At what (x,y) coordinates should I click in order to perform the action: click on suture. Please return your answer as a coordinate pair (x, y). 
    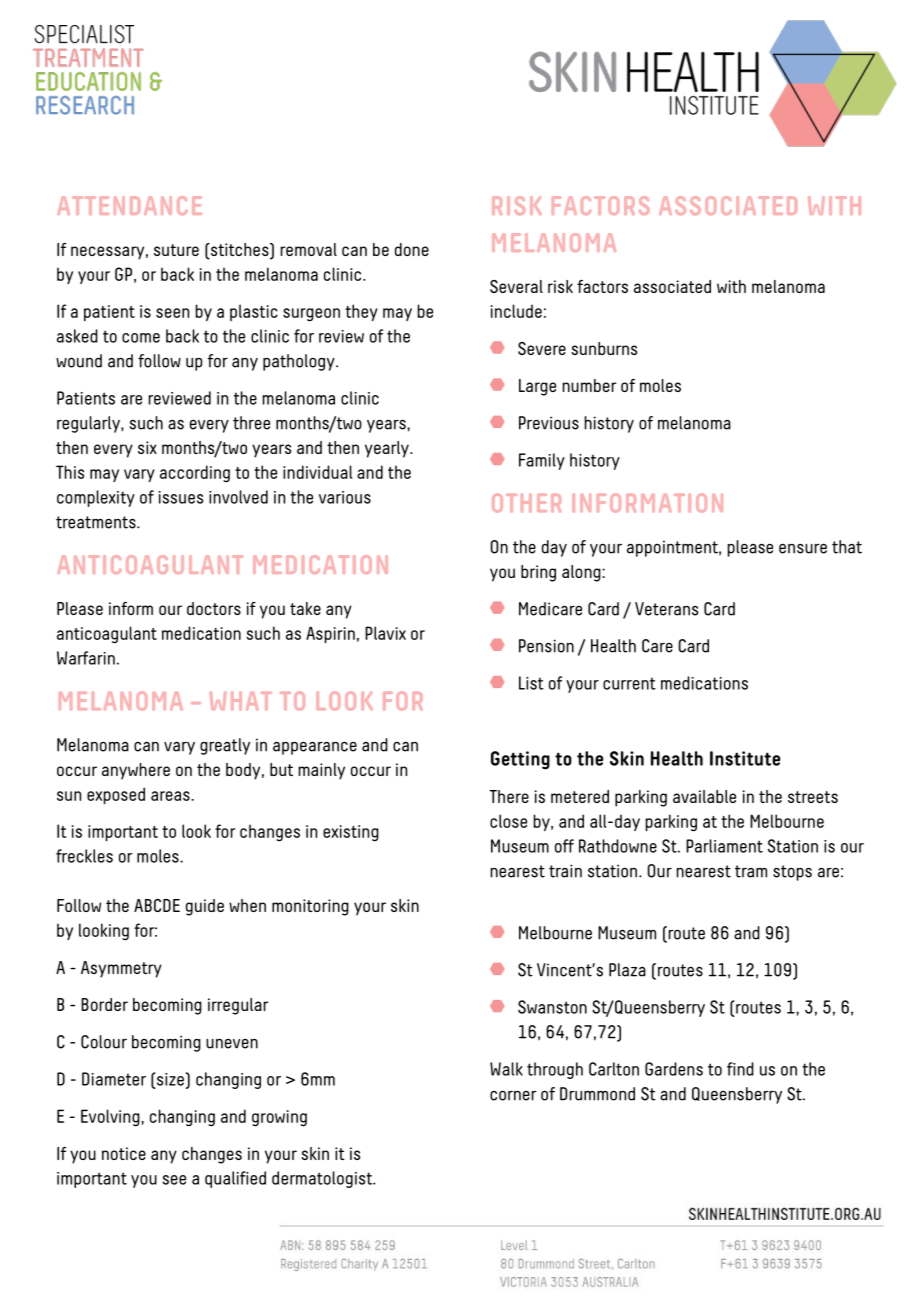
    Looking at the image, I should click on (176, 250).
